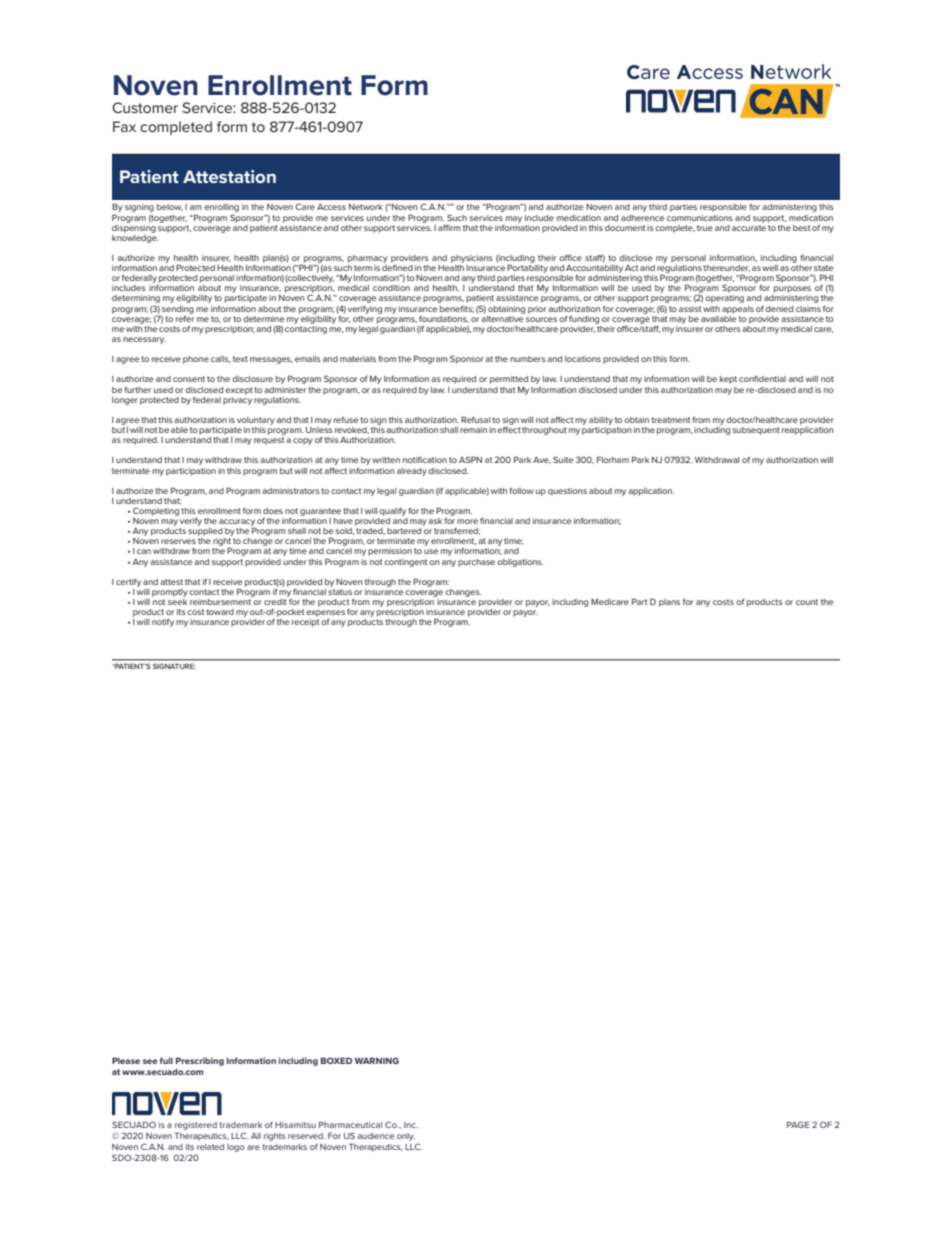 The image size is (952, 1233). Describe the element at coordinates (749, 226) in the document. I see `accurate` at that location.
